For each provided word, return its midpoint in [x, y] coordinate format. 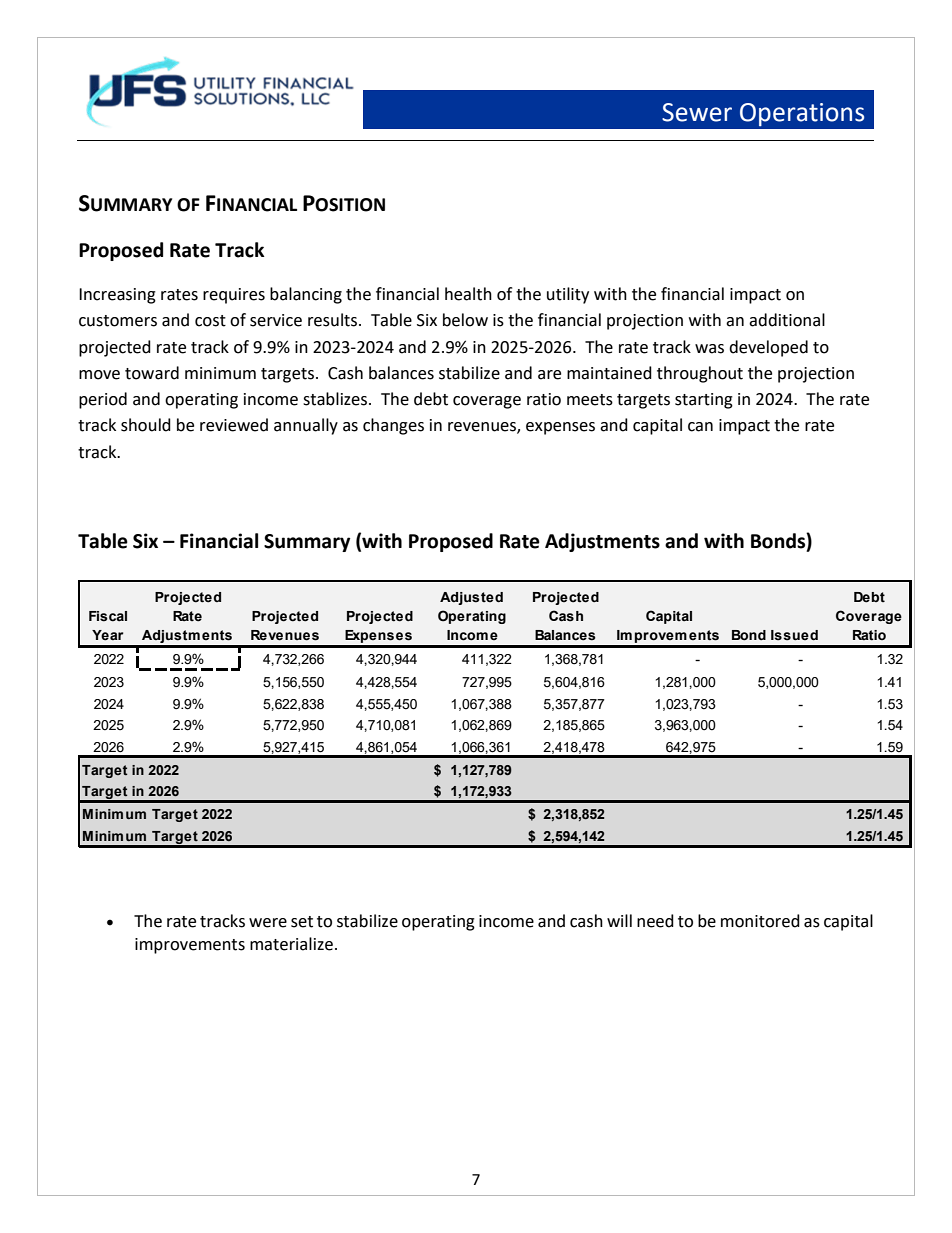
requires [234, 296]
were [268, 923]
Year [108, 635]
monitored [760, 921]
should [146, 425]
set [302, 922]
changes [393, 426]
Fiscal [108, 616]
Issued [794, 635]
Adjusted [471, 598]
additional [787, 320]
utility [568, 295]
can [700, 427]
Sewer [697, 112]
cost [210, 321]
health [468, 294]
